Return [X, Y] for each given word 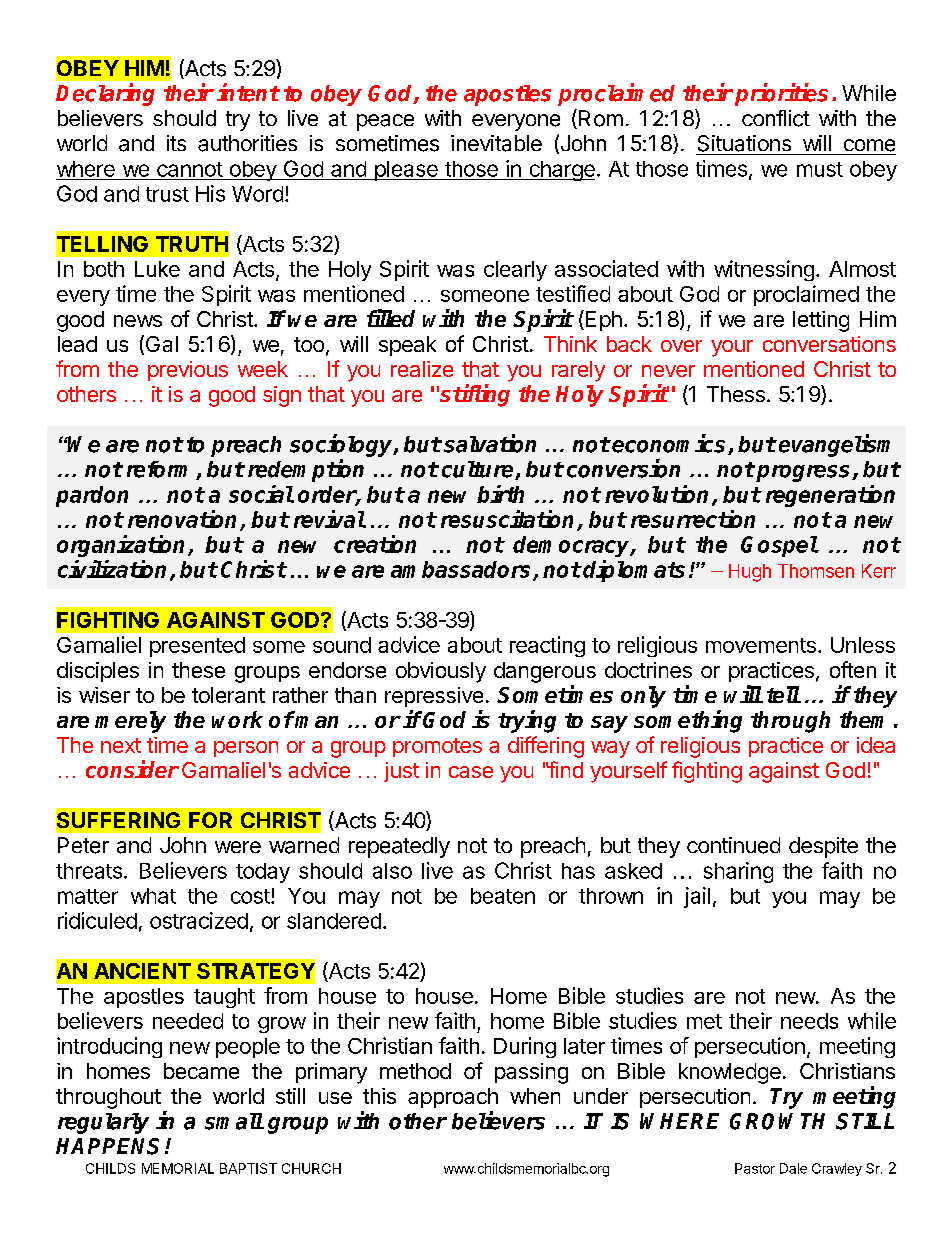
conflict [776, 118]
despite [823, 847]
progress [804, 473]
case [471, 772]
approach [453, 1098]
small [234, 1121]
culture [479, 470]
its [176, 143]
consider [132, 769]
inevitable [496, 143]
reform [162, 470]
